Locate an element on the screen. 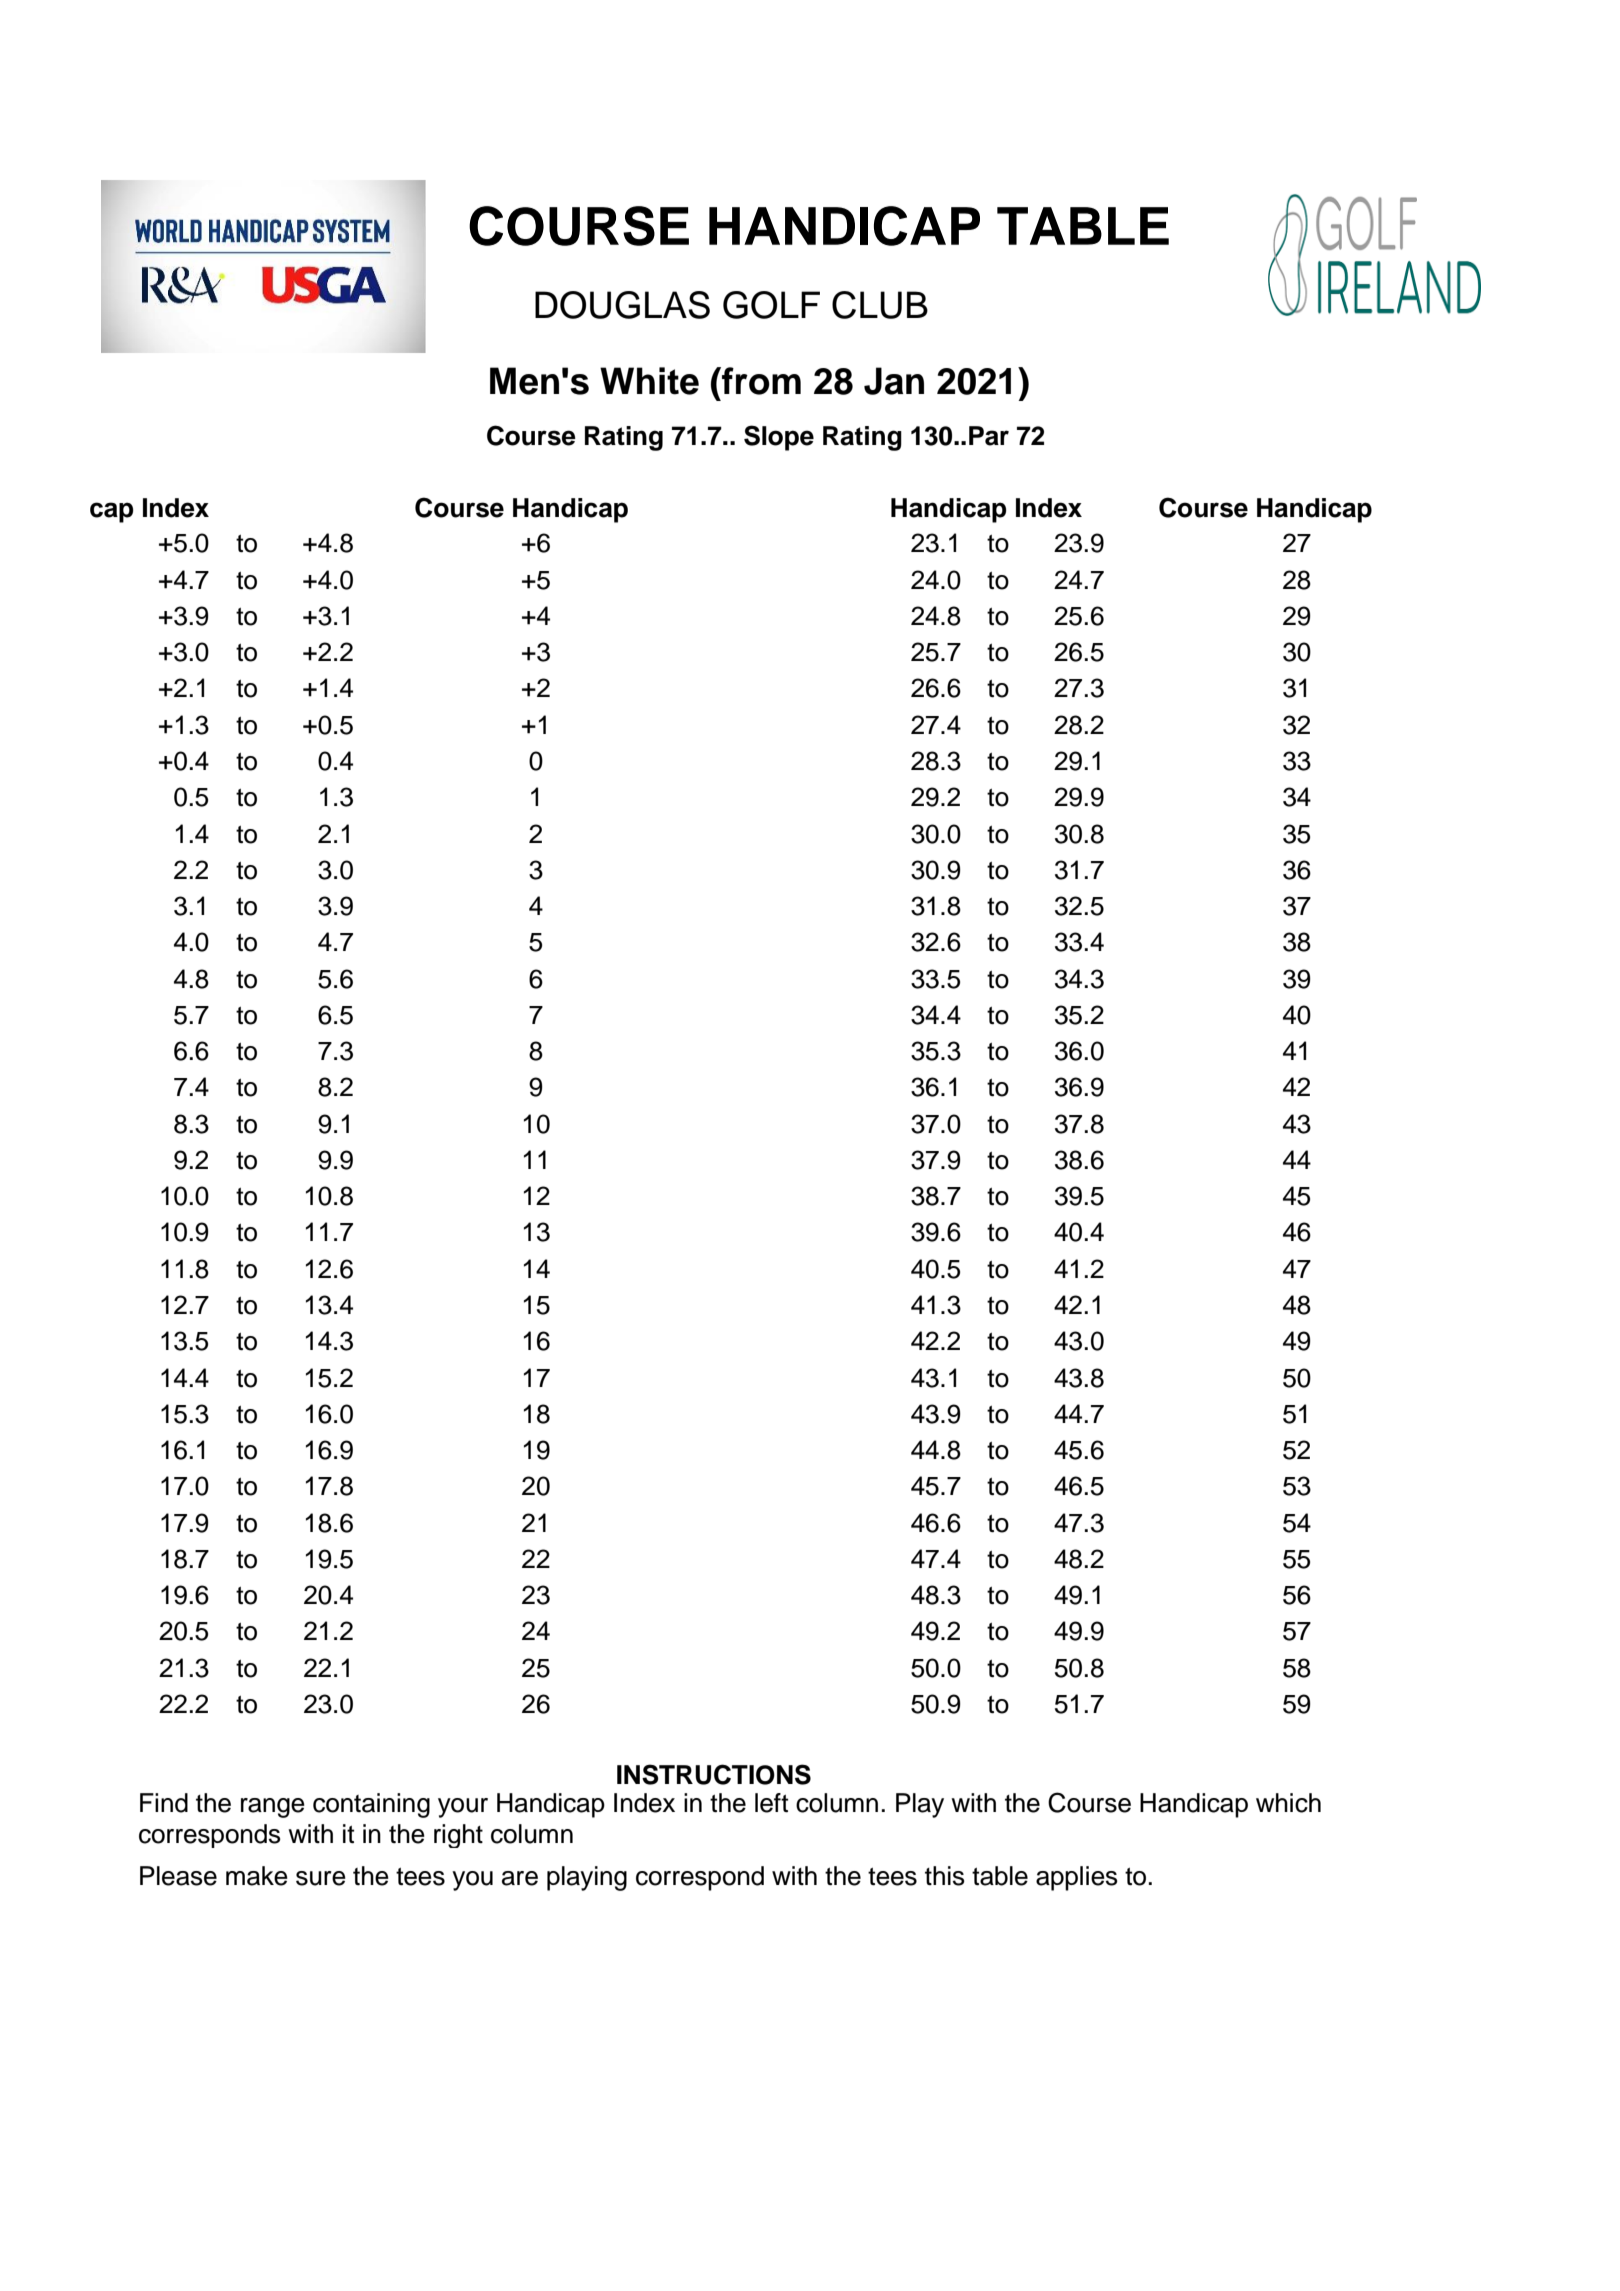 Image resolution: width=1620 pixels, height=2291 pixels. applies is located at coordinates (1077, 1878).
